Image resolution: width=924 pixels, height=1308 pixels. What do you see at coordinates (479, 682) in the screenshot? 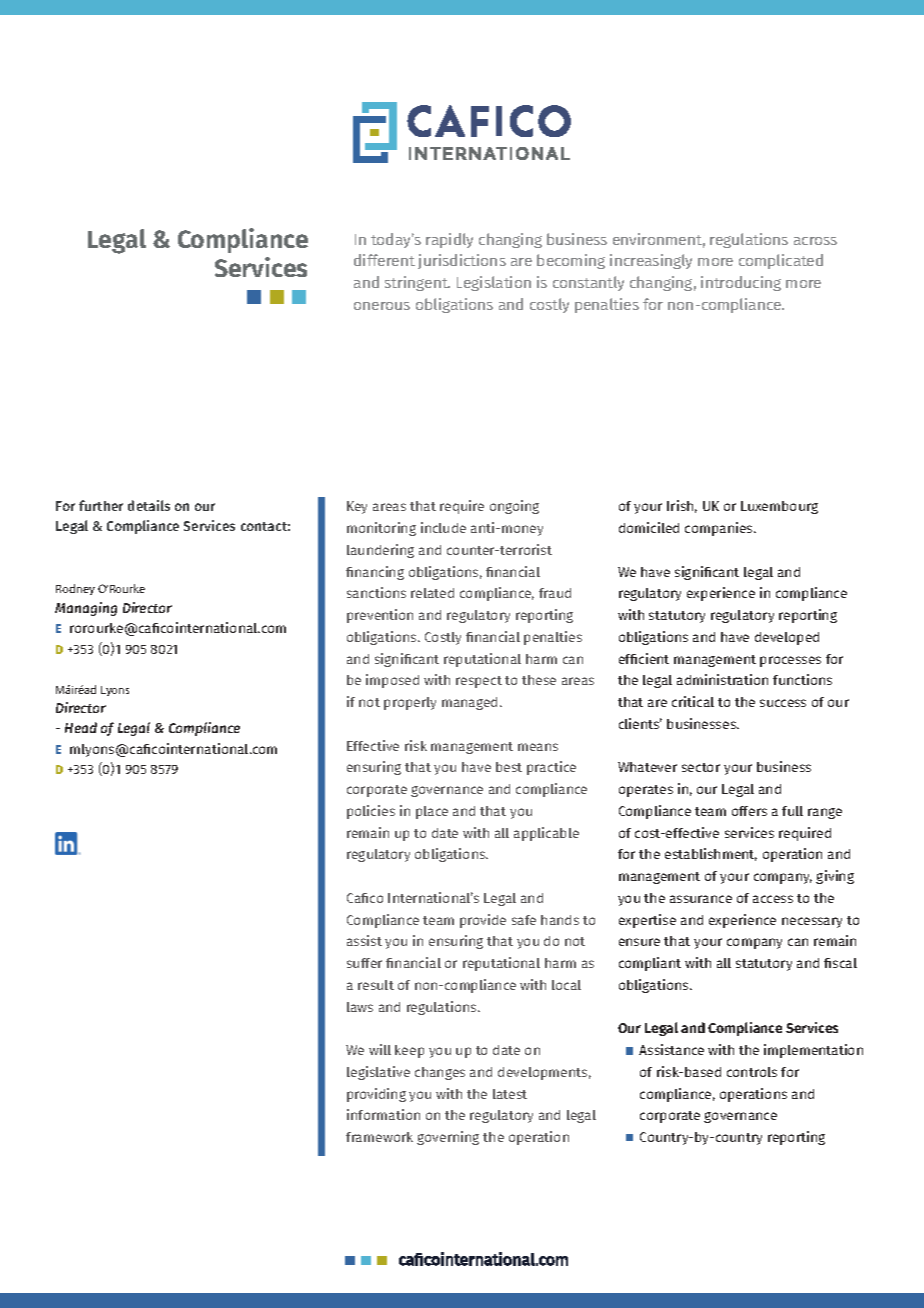
I see `respect` at bounding box center [479, 682].
